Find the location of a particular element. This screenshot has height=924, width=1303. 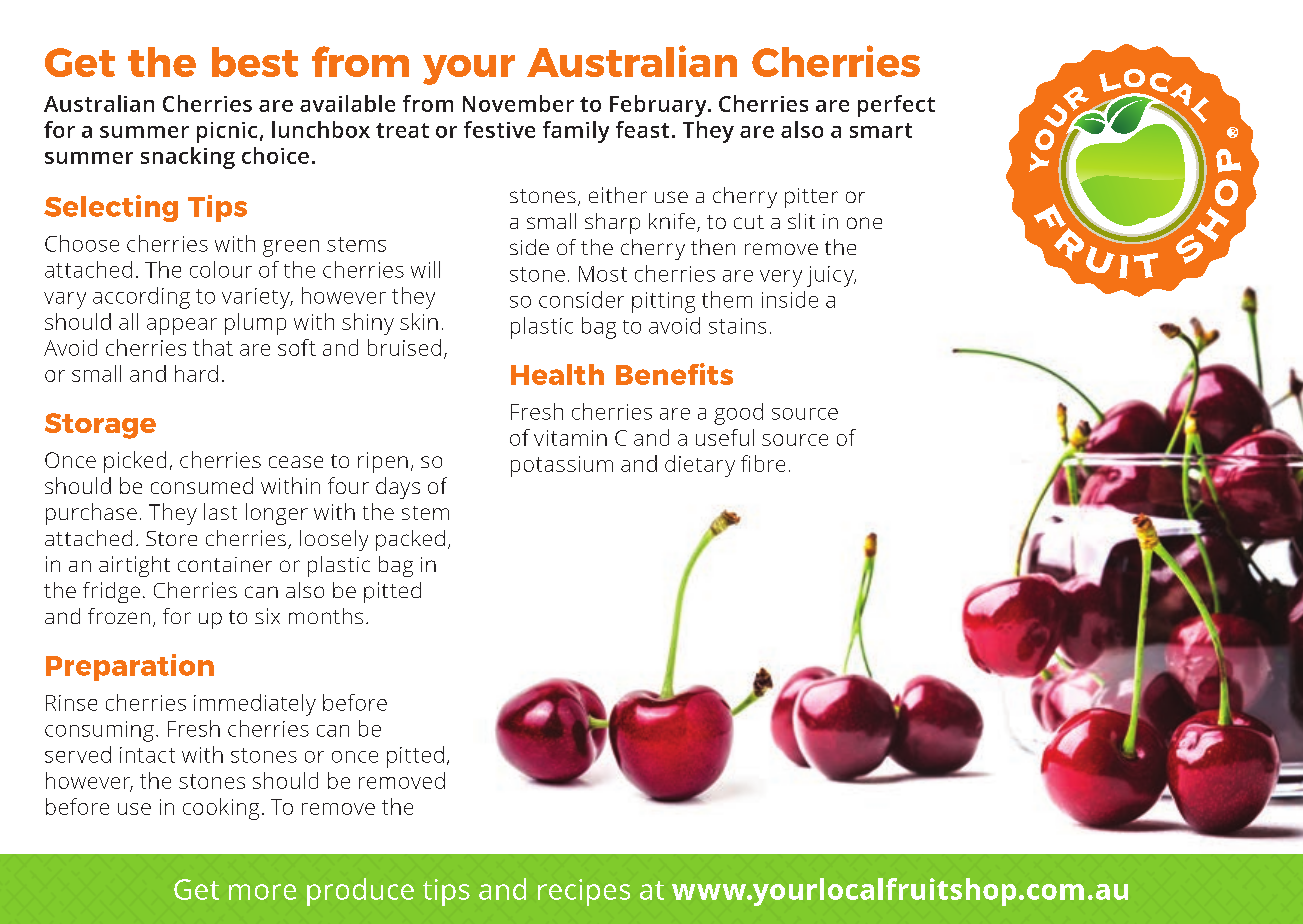

fibre is located at coordinates (763, 463).
